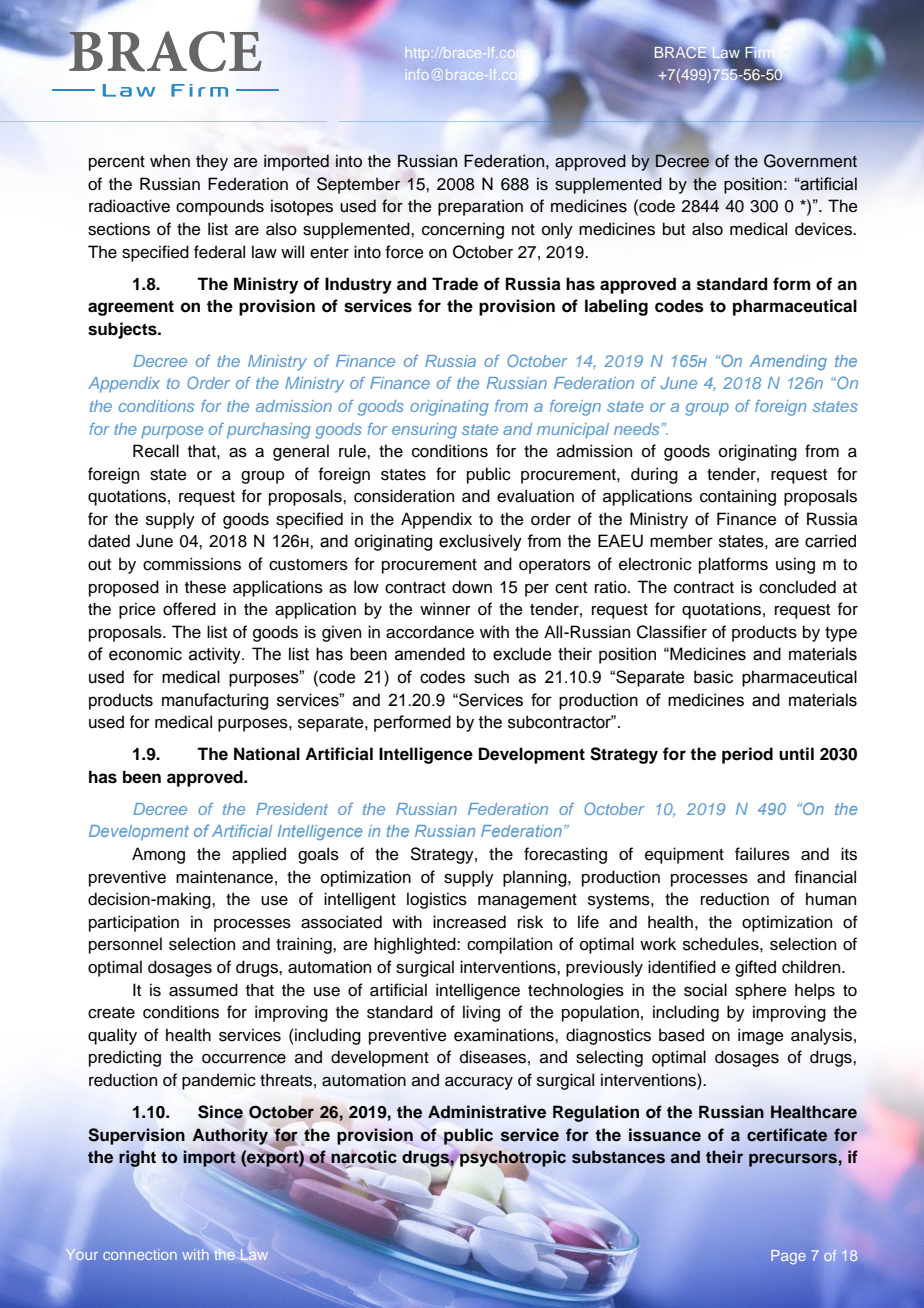  I want to click on concerning, so click(463, 230).
